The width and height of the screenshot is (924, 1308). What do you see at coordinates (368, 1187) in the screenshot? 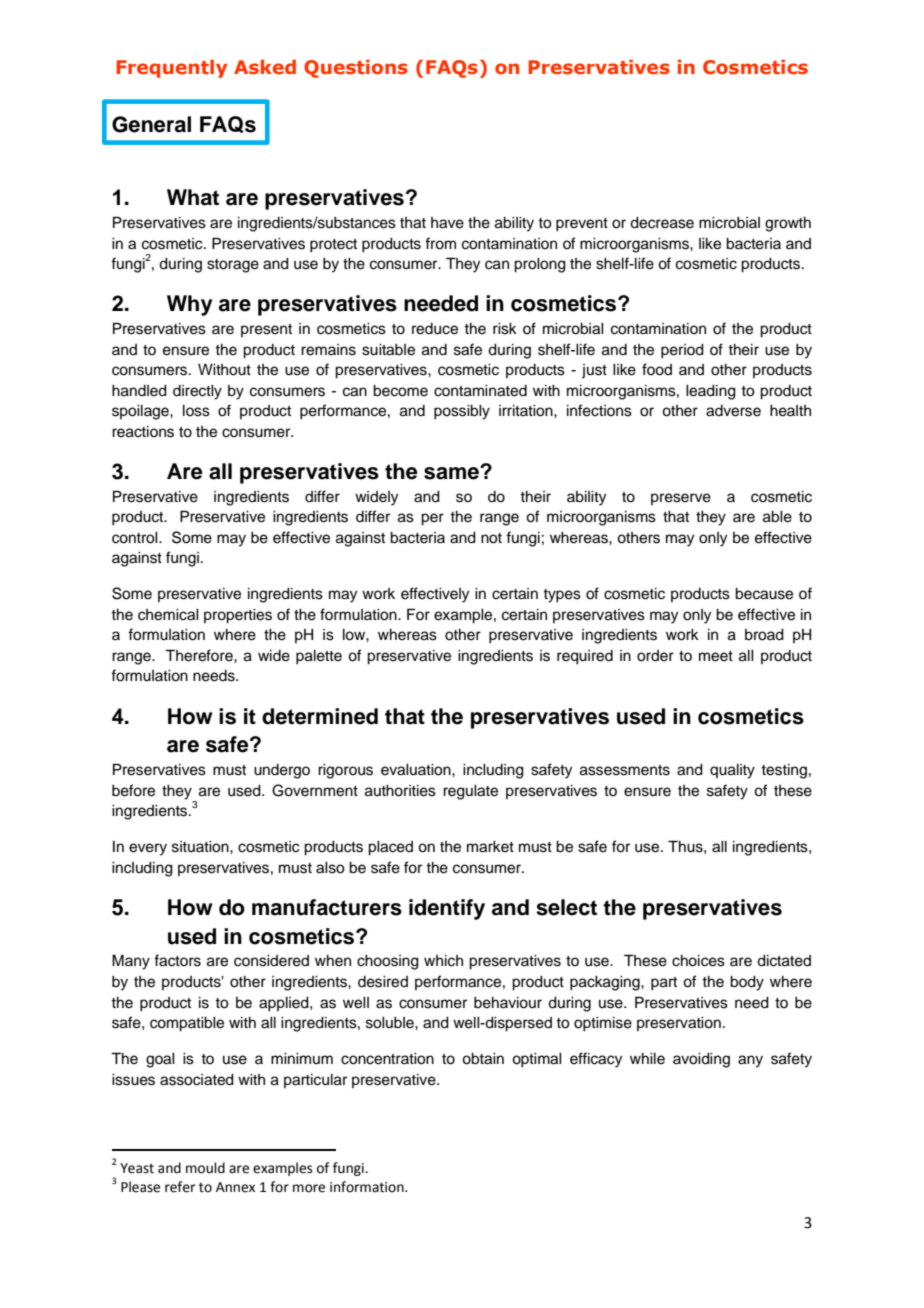
I see `information` at bounding box center [368, 1187].
